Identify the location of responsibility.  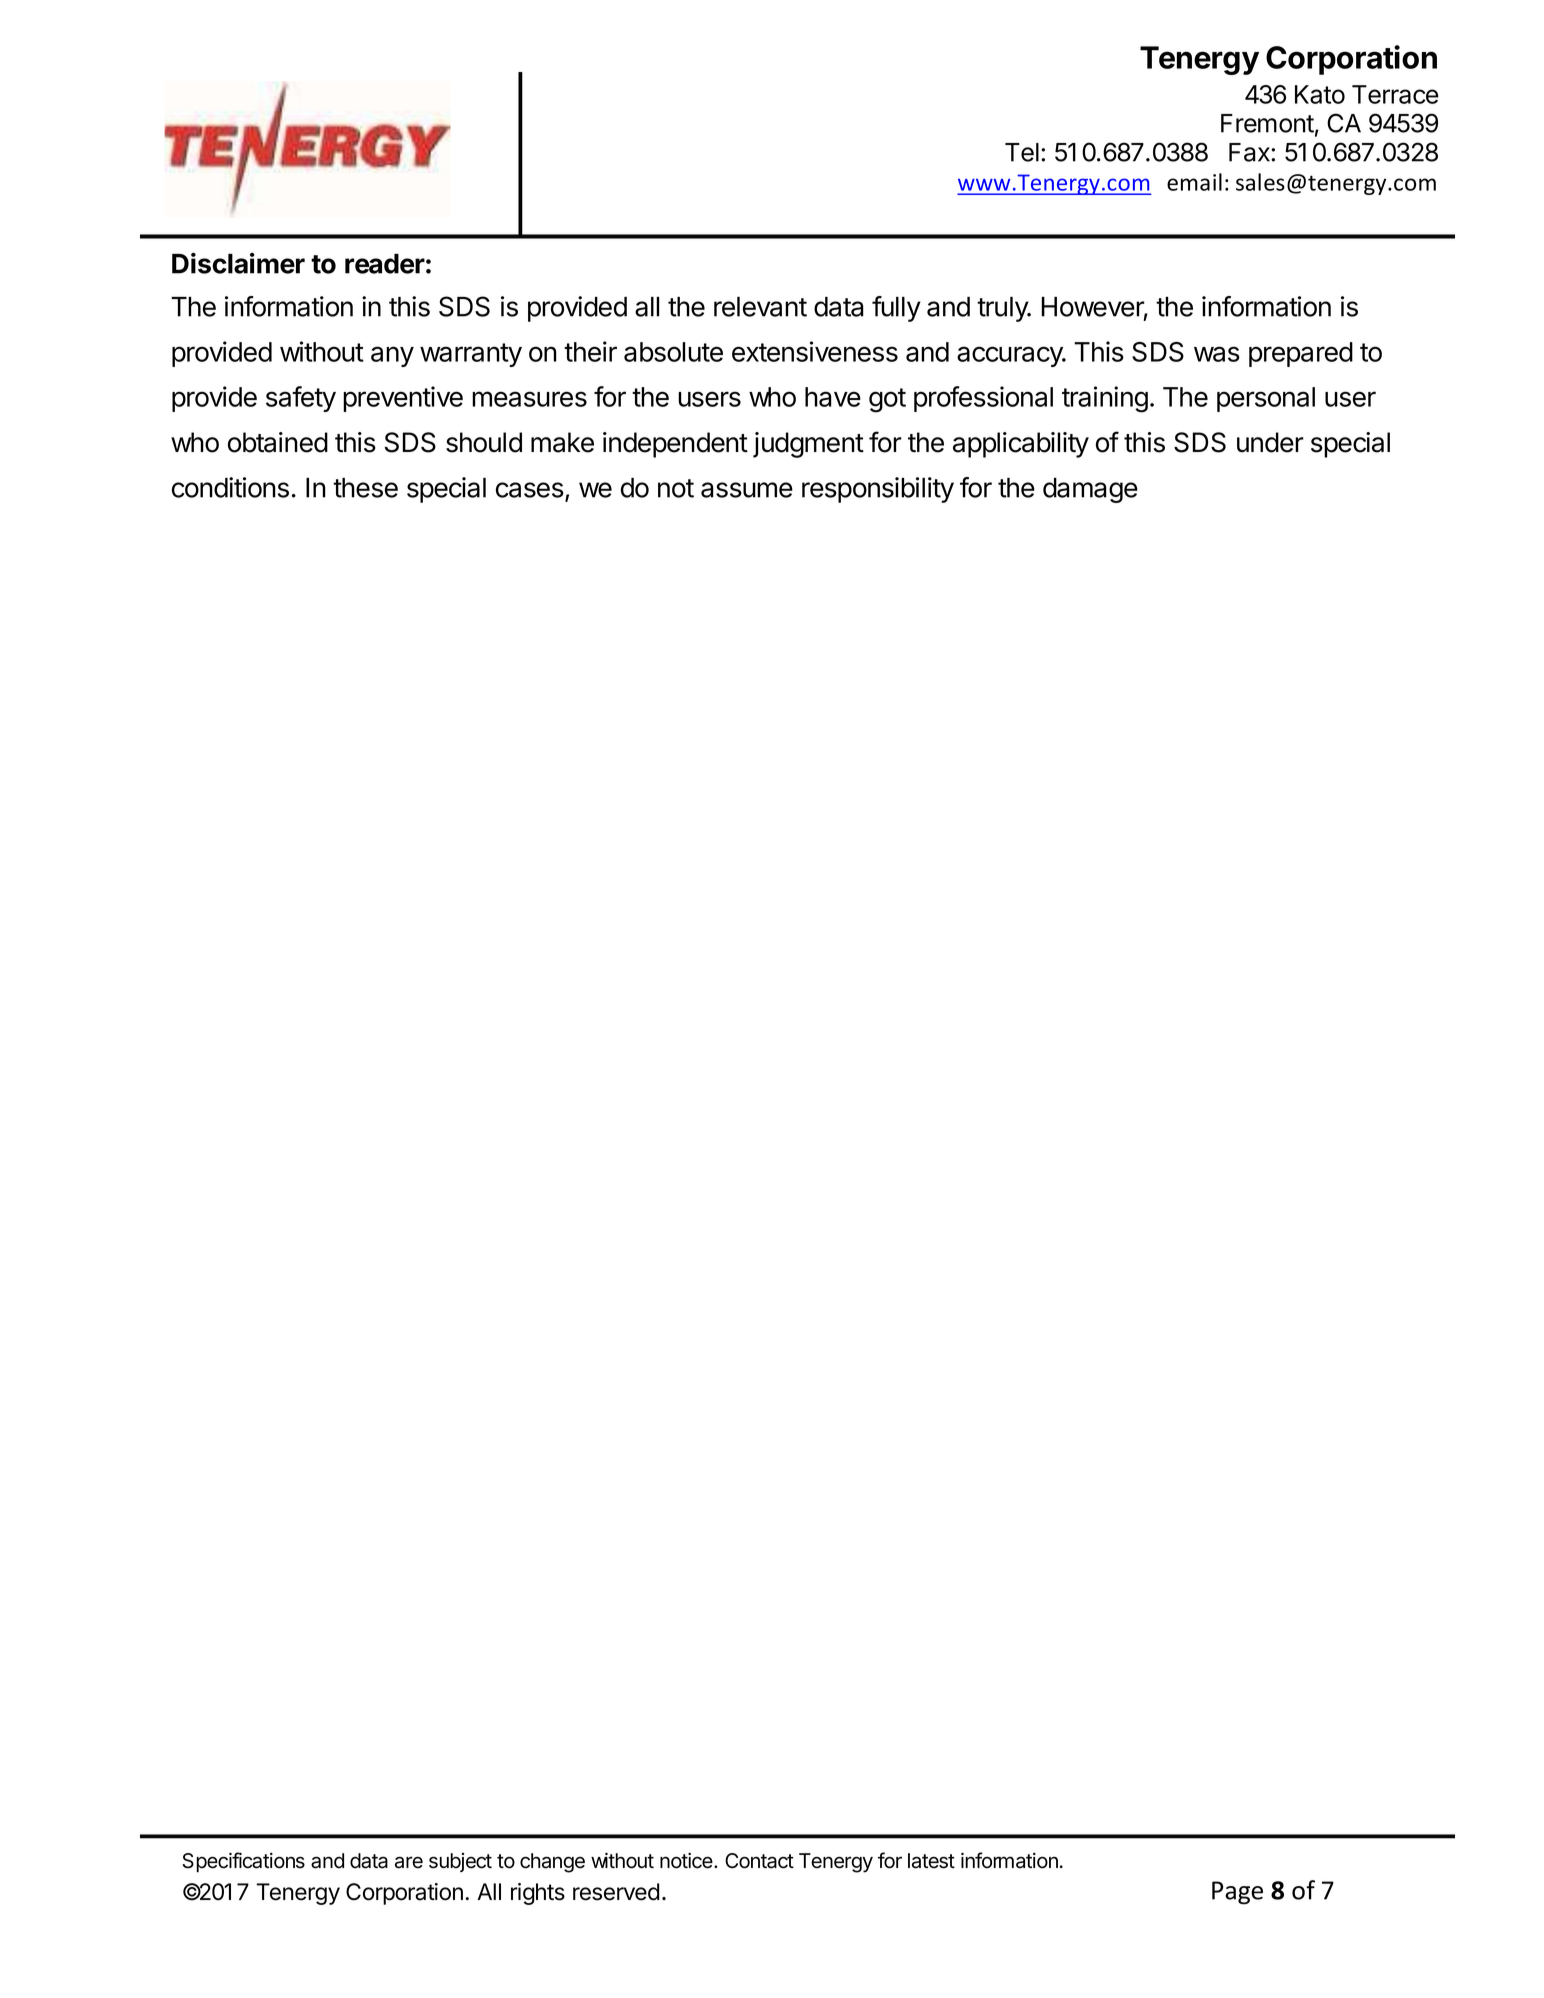
(878, 490).
